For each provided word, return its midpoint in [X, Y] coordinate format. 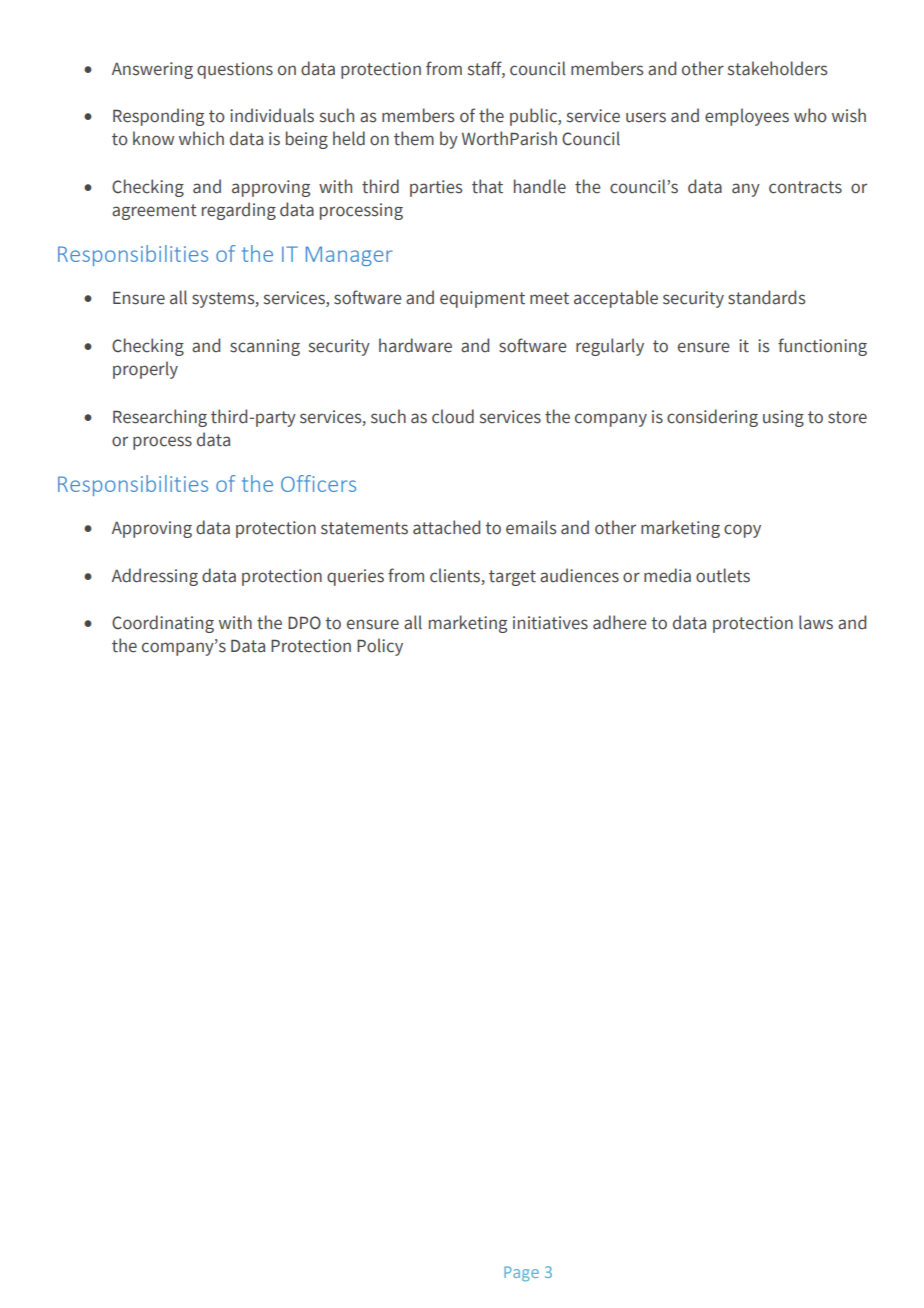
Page [521, 1273]
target [512, 578]
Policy [380, 647]
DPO [304, 623]
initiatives [550, 623]
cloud [453, 416]
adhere [619, 622]
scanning [265, 347]
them [414, 138]
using [783, 418]
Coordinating [163, 624]
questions [235, 70]
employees [747, 117]
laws [816, 622]
